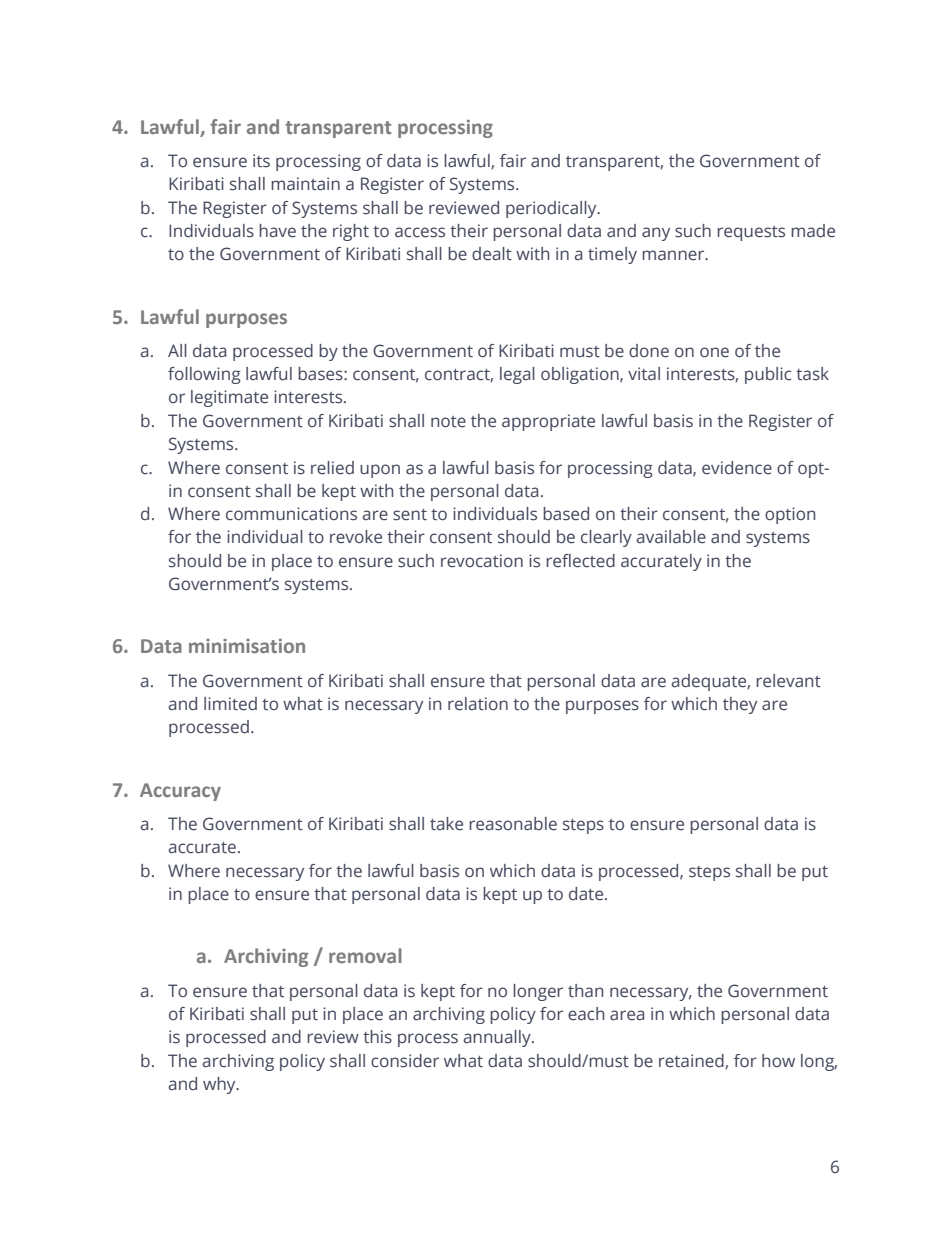 The image size is (952, 1233). I want to click on requests, so click(751, 233).
